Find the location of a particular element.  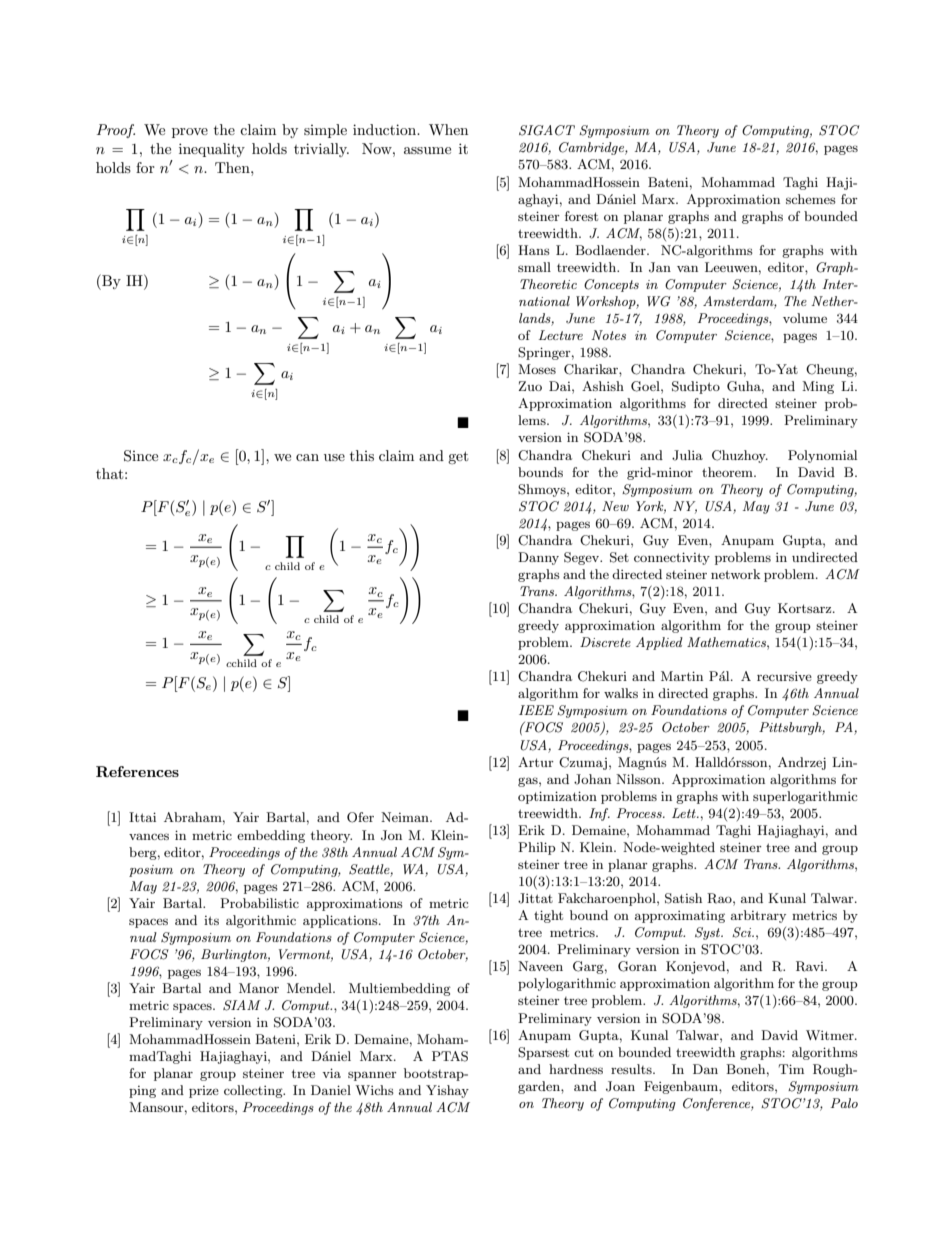

schemes is located at coordinates (811, 199).
